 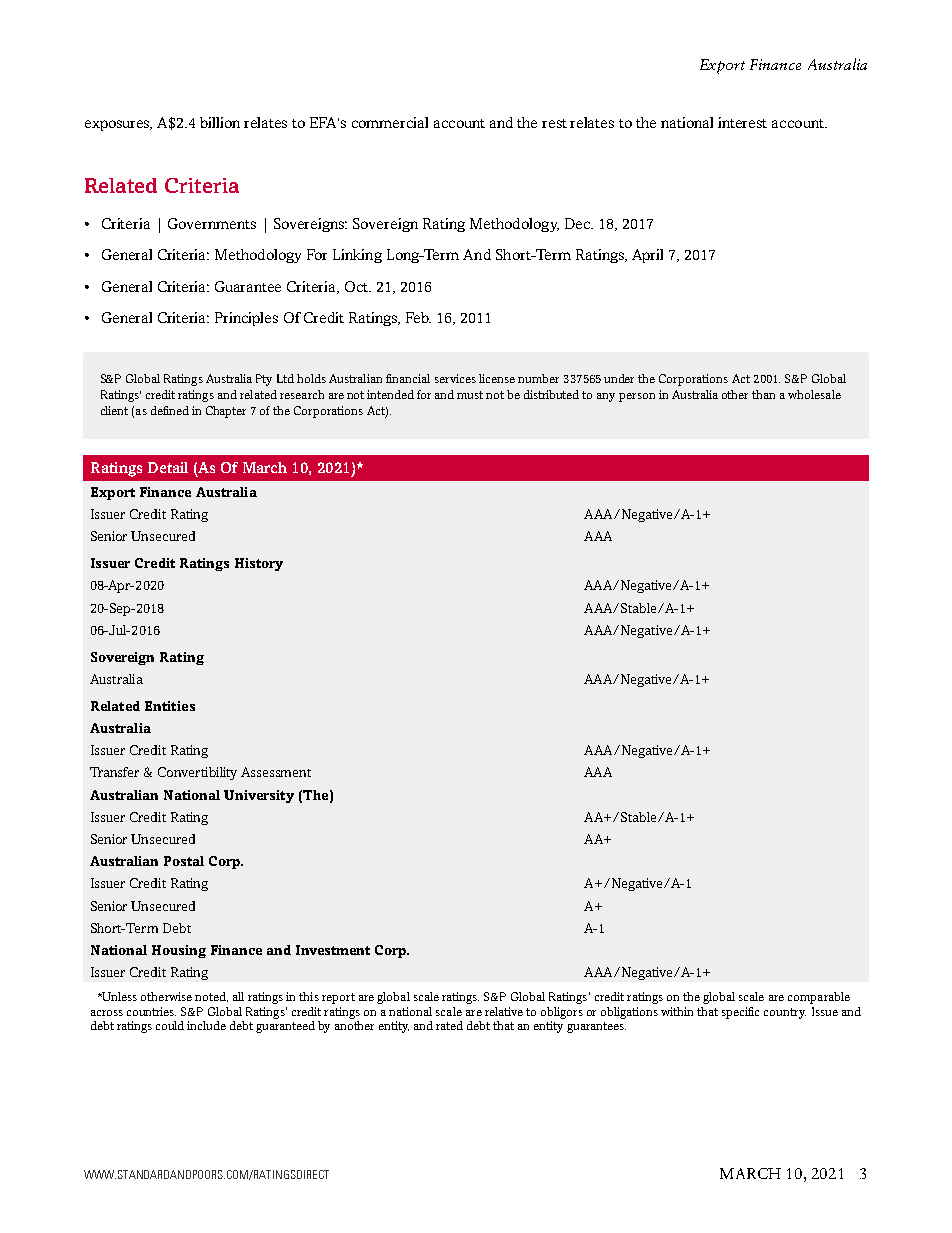 I want to click on Entities, so click(x=170, y=706).
